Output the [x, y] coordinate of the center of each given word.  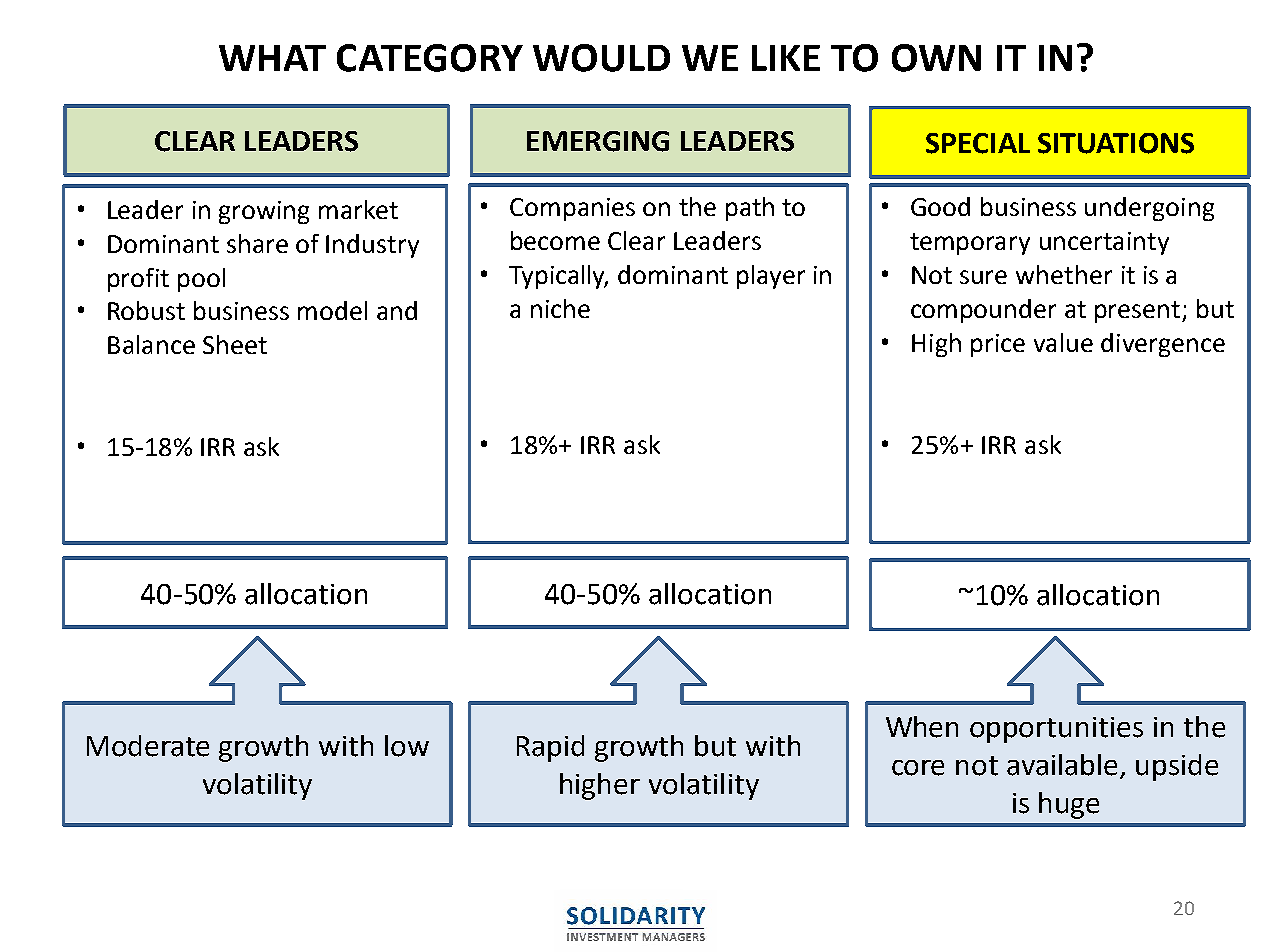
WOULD [601, 58]
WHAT [272, 58]
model [332, 310]
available [1064, 766]
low [407, 746]
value [1063, 342]
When [922, 727]
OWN [936, 58]
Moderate [148, 746]
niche [560, 308]
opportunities [1056, 730]
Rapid [550, 748]
